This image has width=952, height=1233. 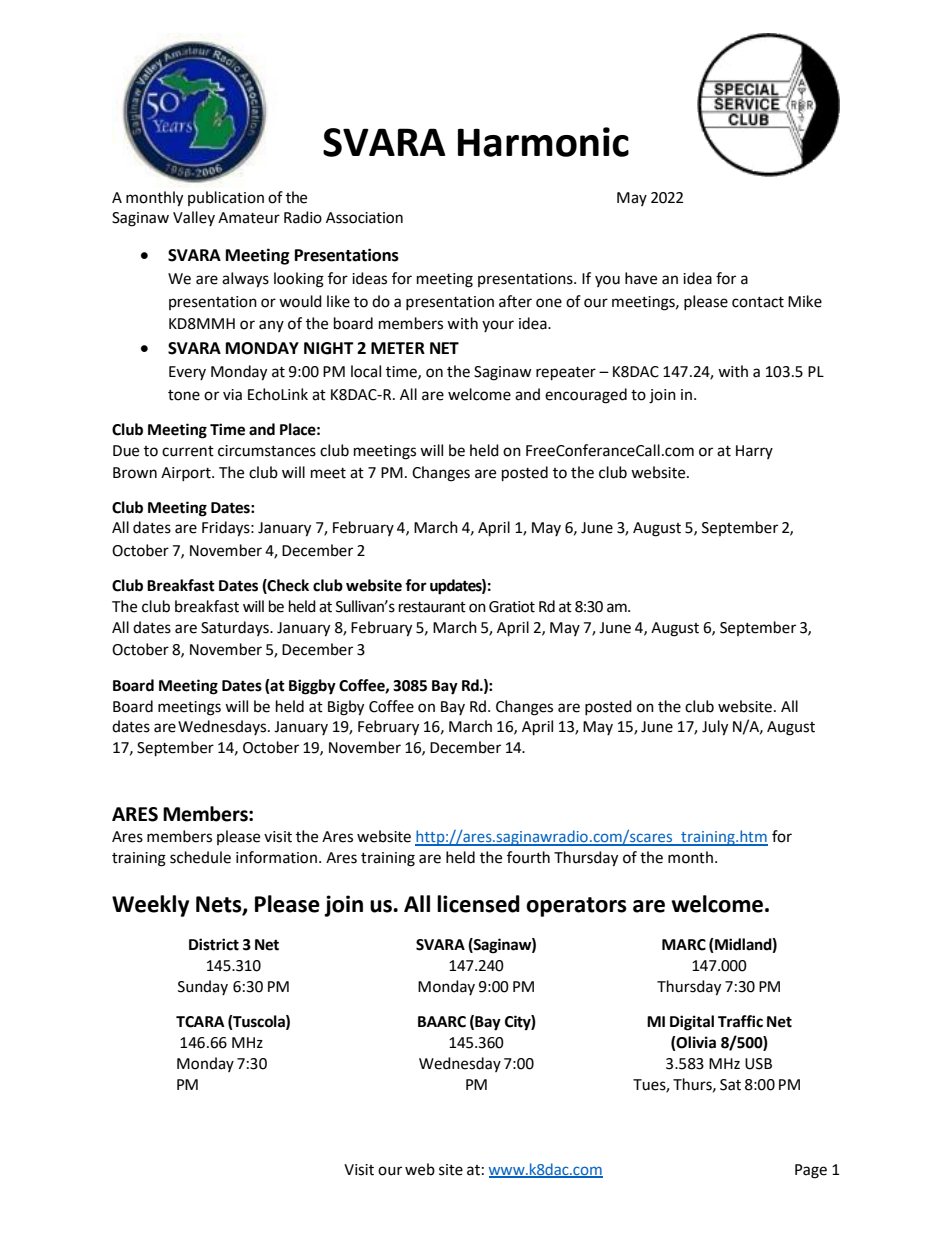 What do you see at coordinates (641, 278) in the image?
I see `have` at bounding box center [641, 278].
